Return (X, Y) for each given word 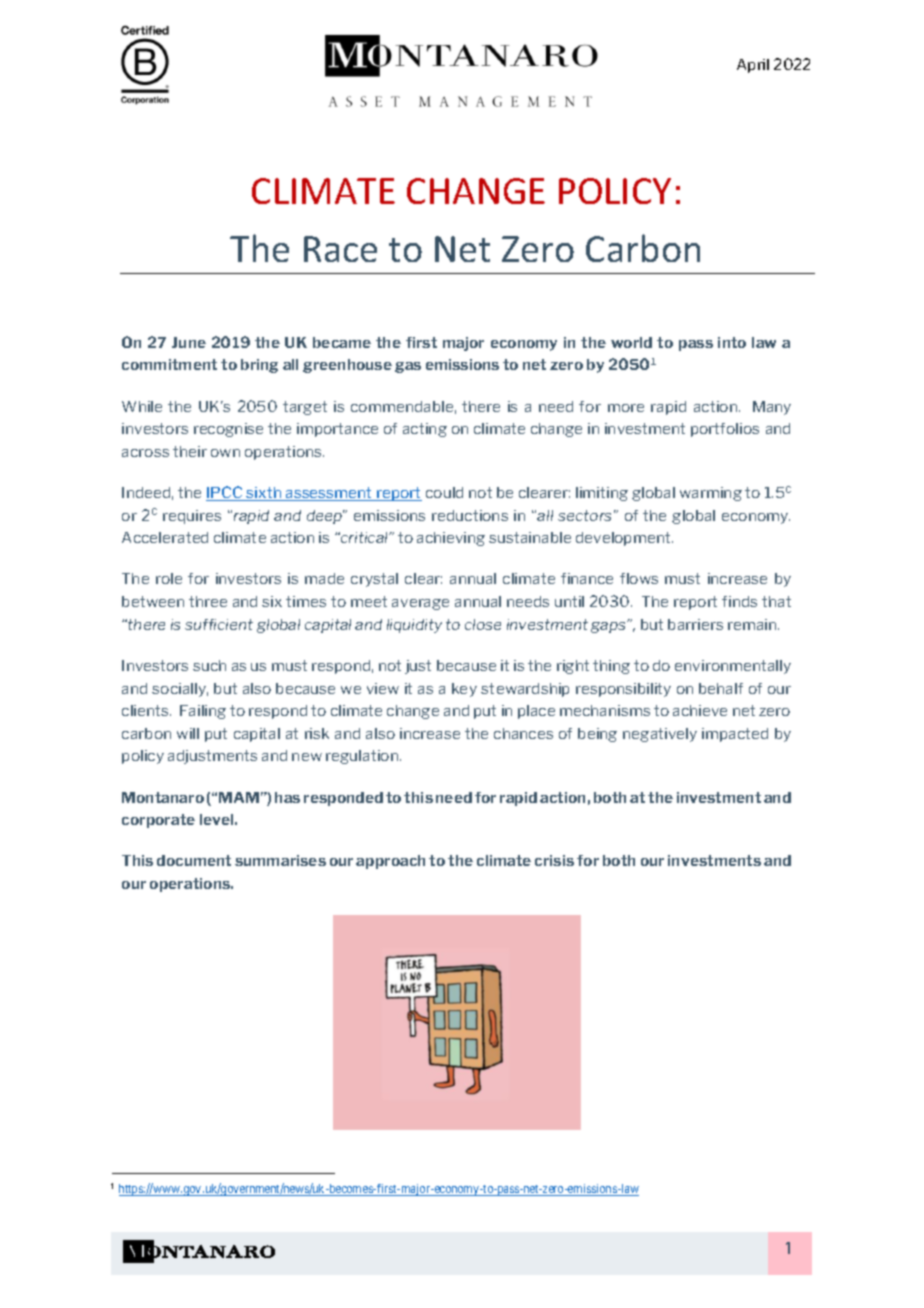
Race (340, 249)
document (194, 860)
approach (390, 862)
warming (711, 494)
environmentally (733, 667)
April (753, 66)
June (189, 342)
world (631, 342)
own (225, 453)
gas (408, 367)
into (732, 342)
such (209, 665)
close (483, 624)
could (444, 492)
